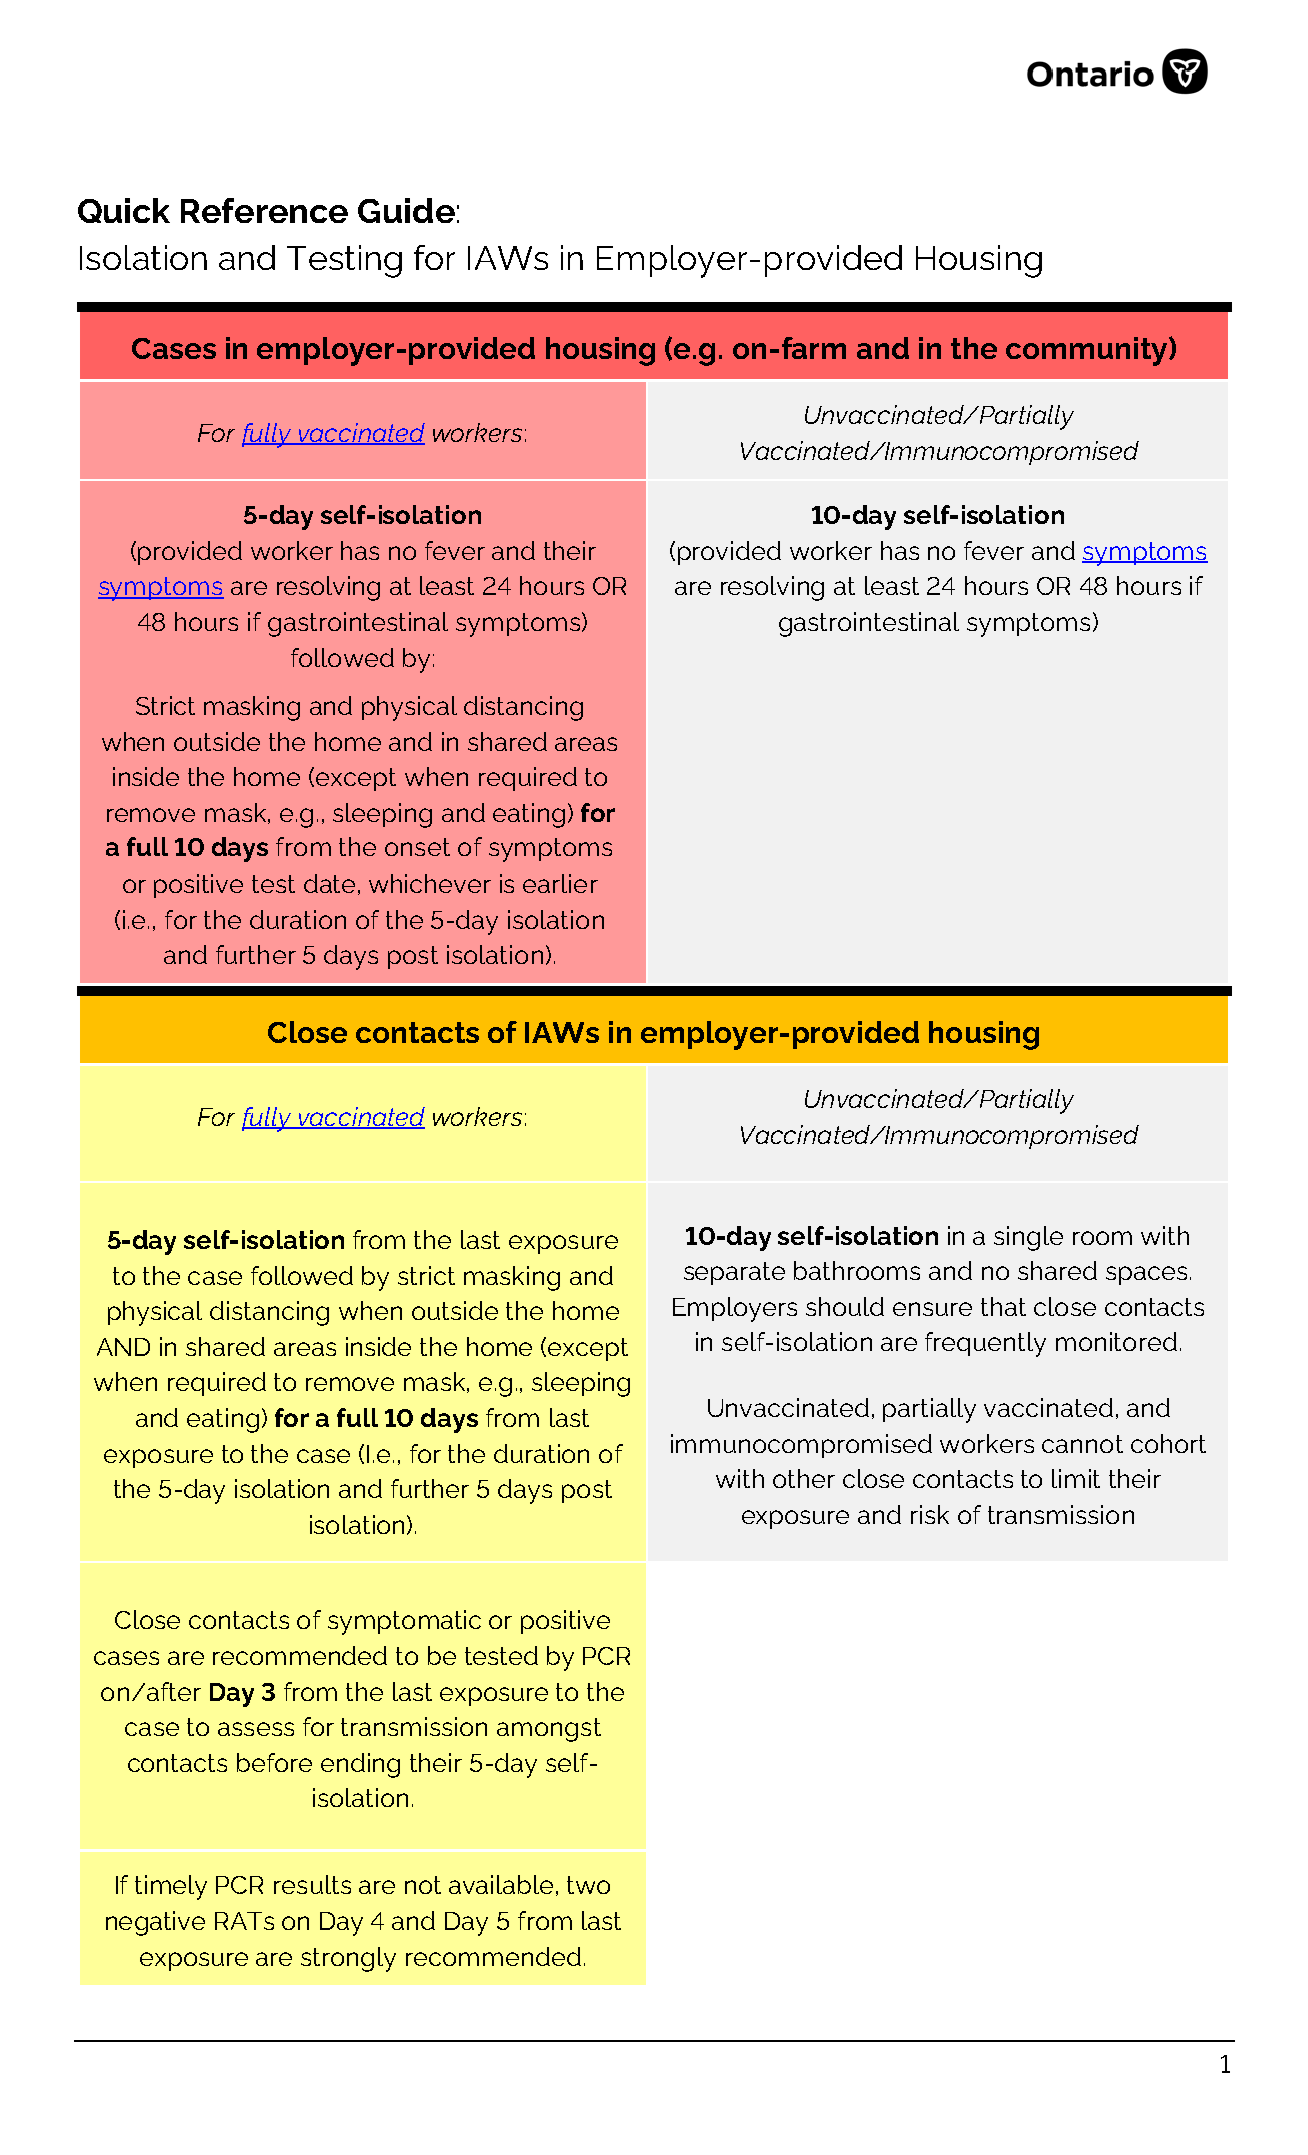  Describe the element at coordinates (588, 1885) in the screenshot. I see `two` at that location.
